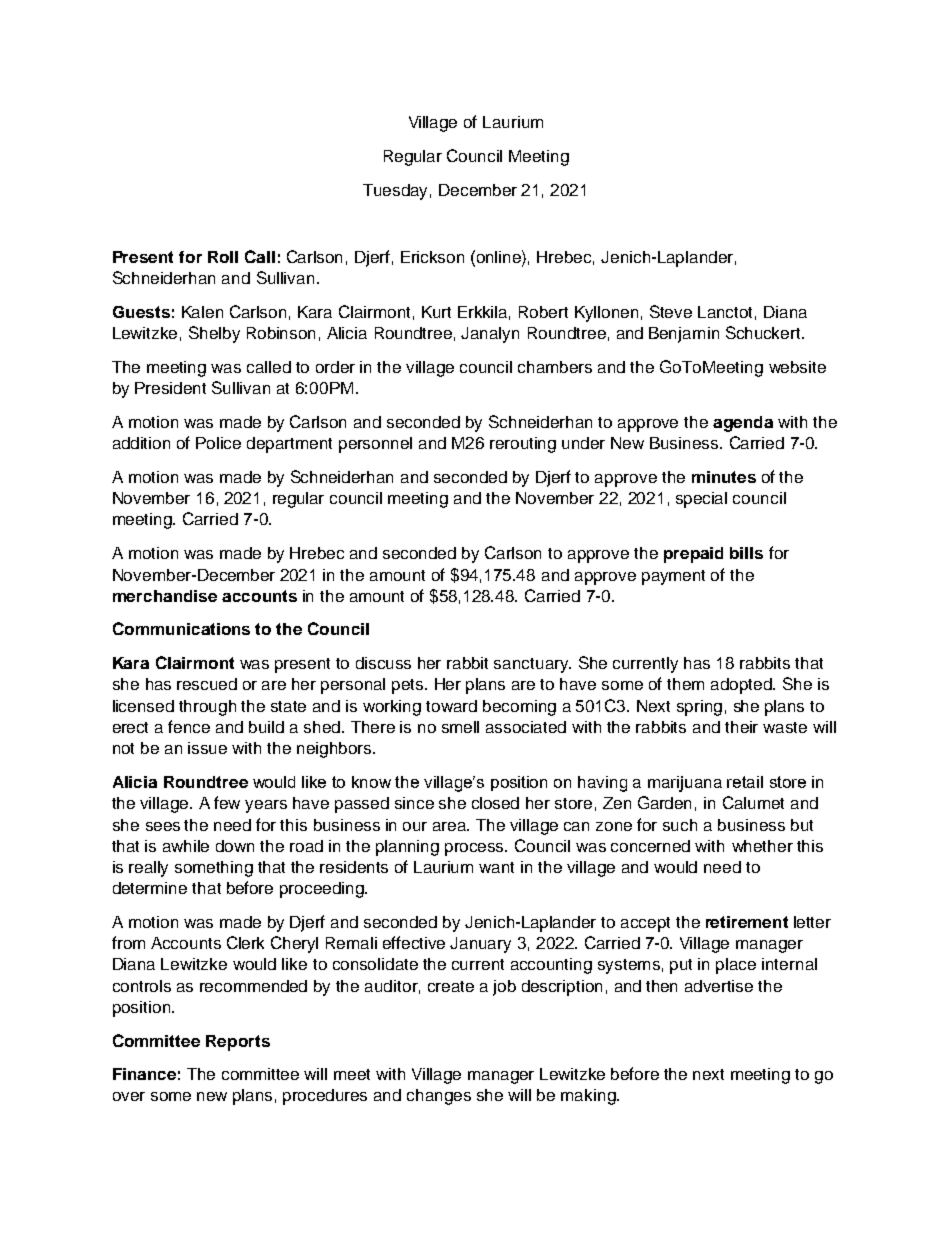 The height and width of the screenshot is (1233, 952). Describe the element at coordinates (432, 257) in the screenshot. I see `Erickson` at that location.
